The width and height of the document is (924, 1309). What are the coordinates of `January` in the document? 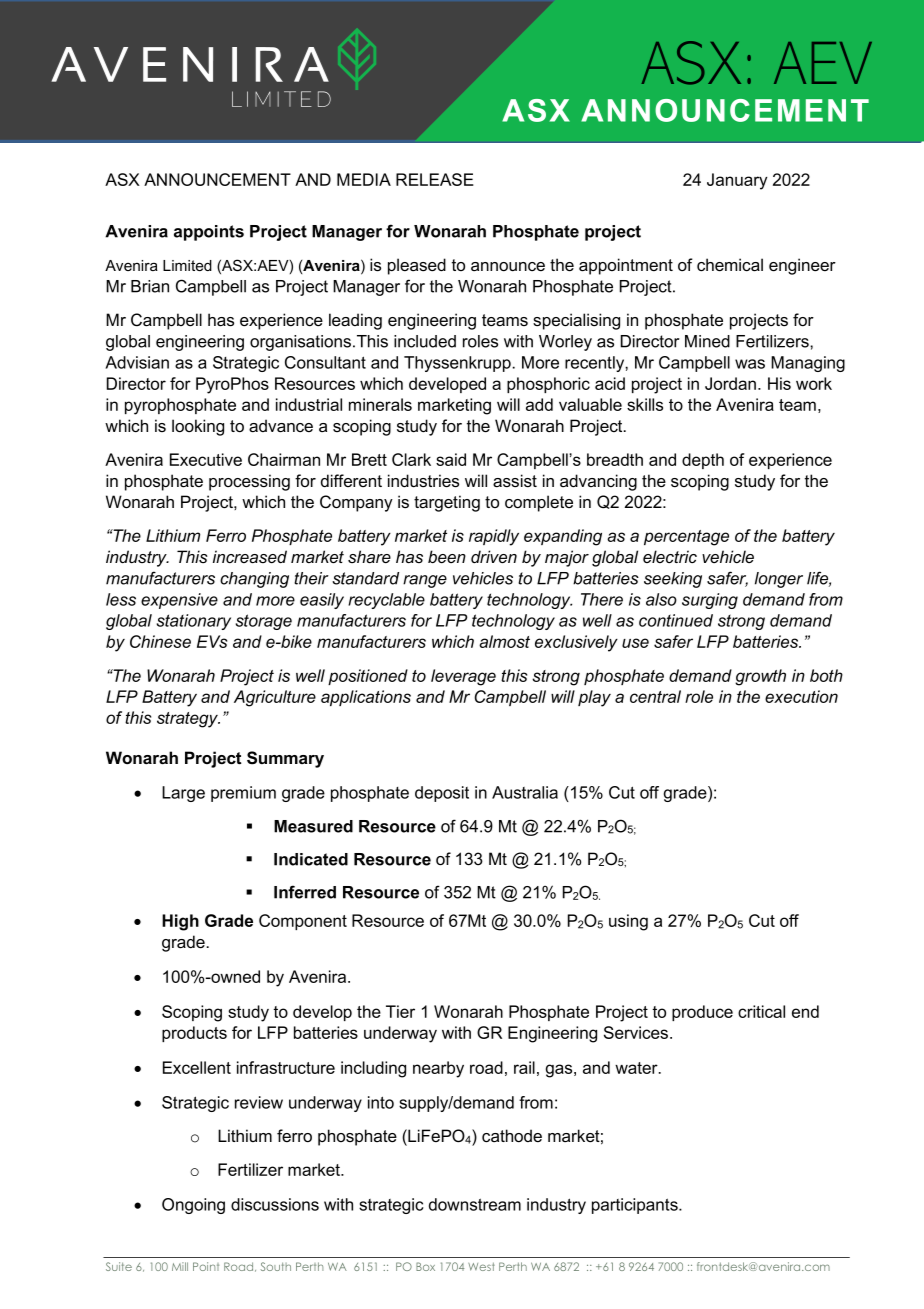 It's located at (737, 181).
